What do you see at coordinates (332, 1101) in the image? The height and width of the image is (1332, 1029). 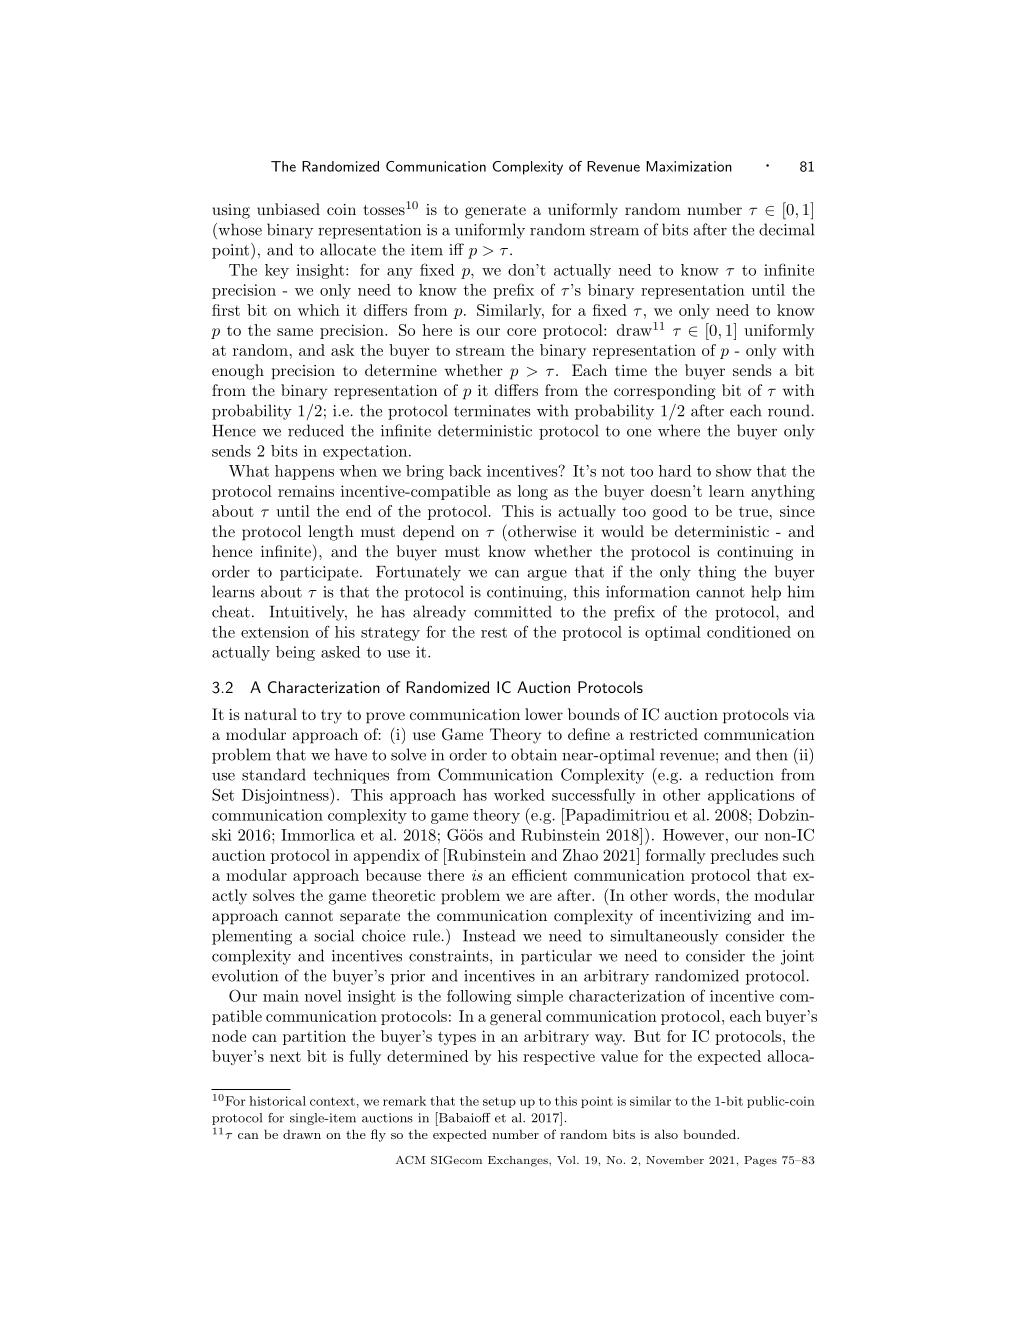 I see `context` at bounding box center [332, 1101].
